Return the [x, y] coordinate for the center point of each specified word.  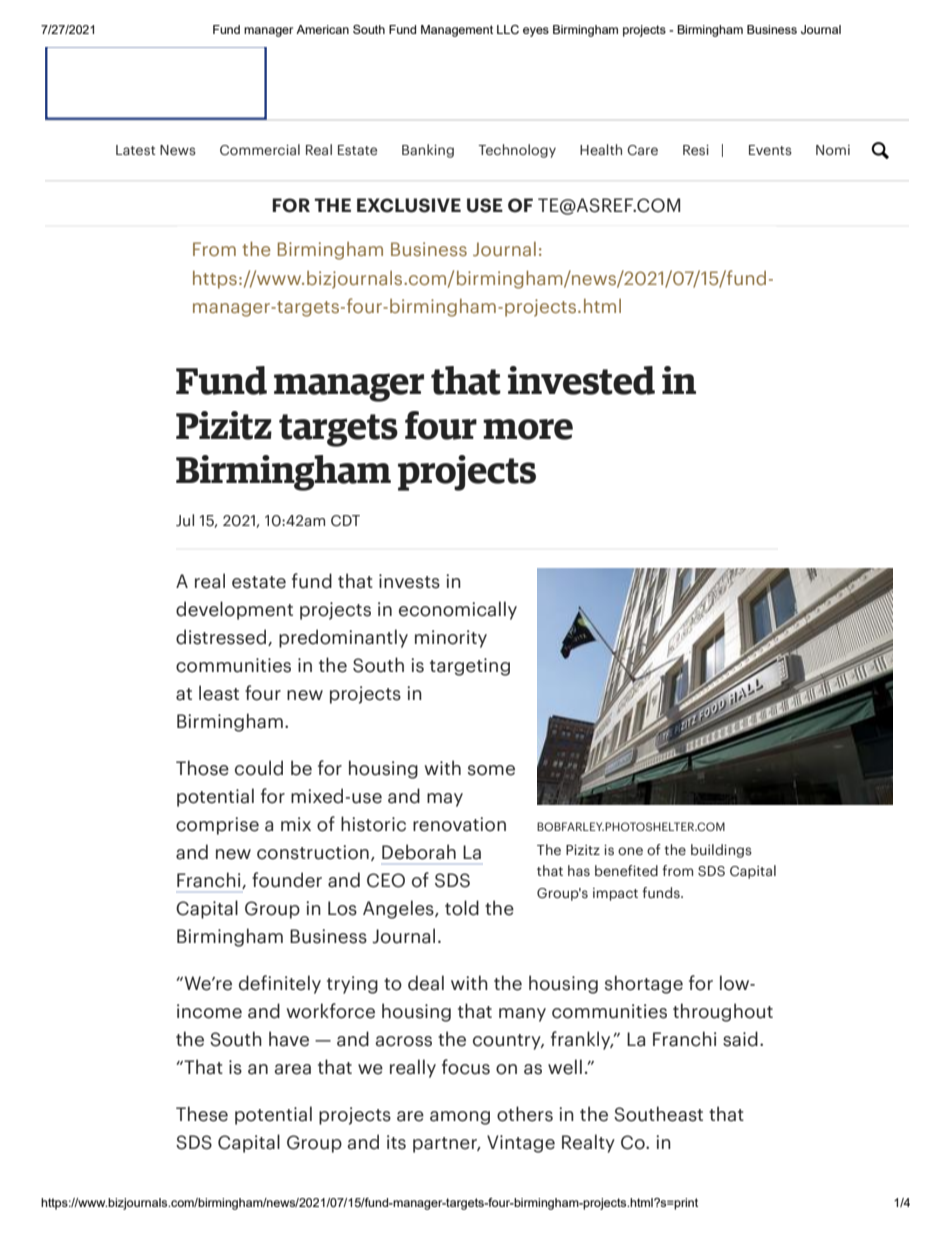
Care [642, 150]
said [740, 1039]
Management [457, 31]
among [460, 1118]
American [322, 29]
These [202, 1114]
